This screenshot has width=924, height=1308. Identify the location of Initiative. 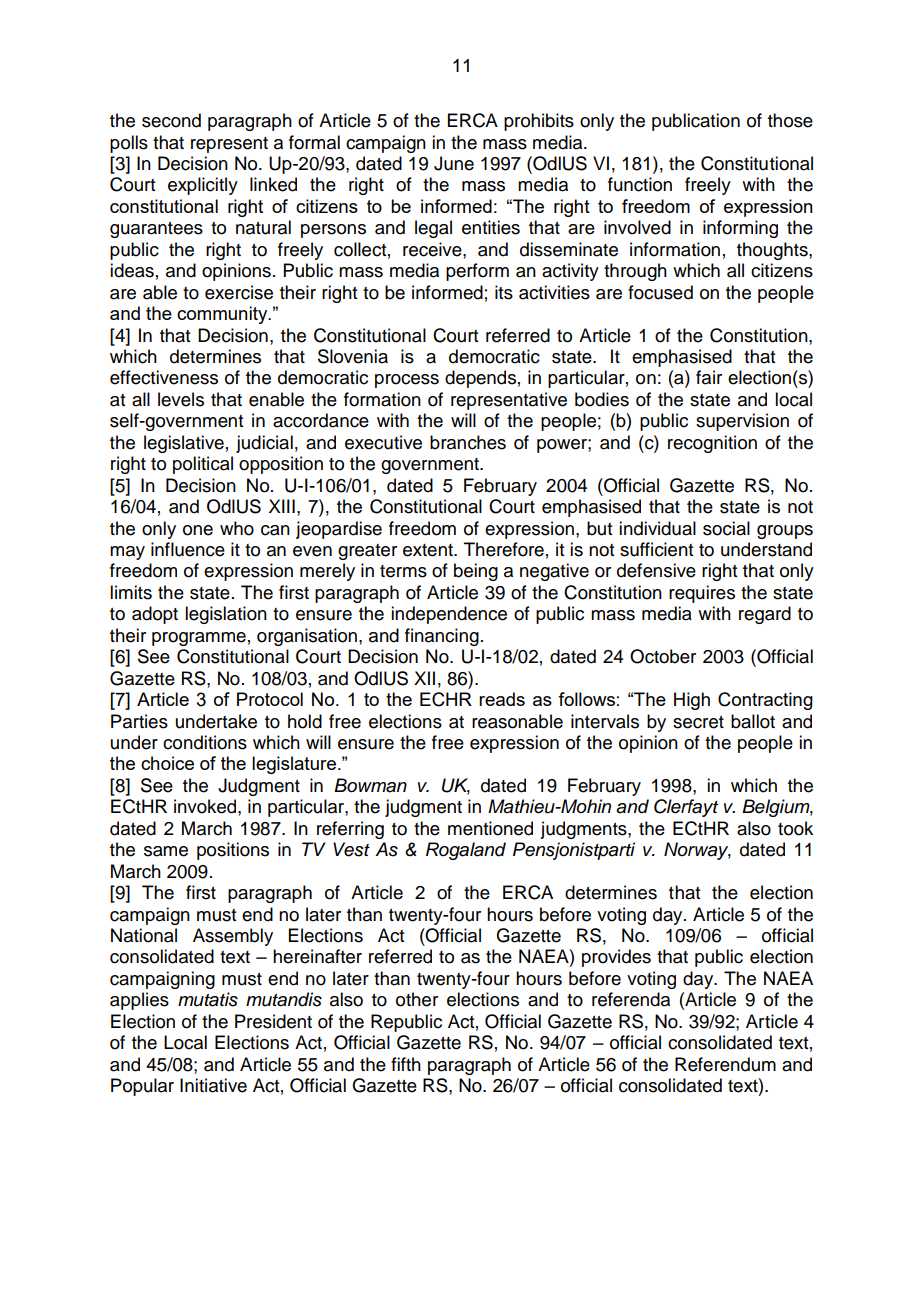
(213, 1085).
